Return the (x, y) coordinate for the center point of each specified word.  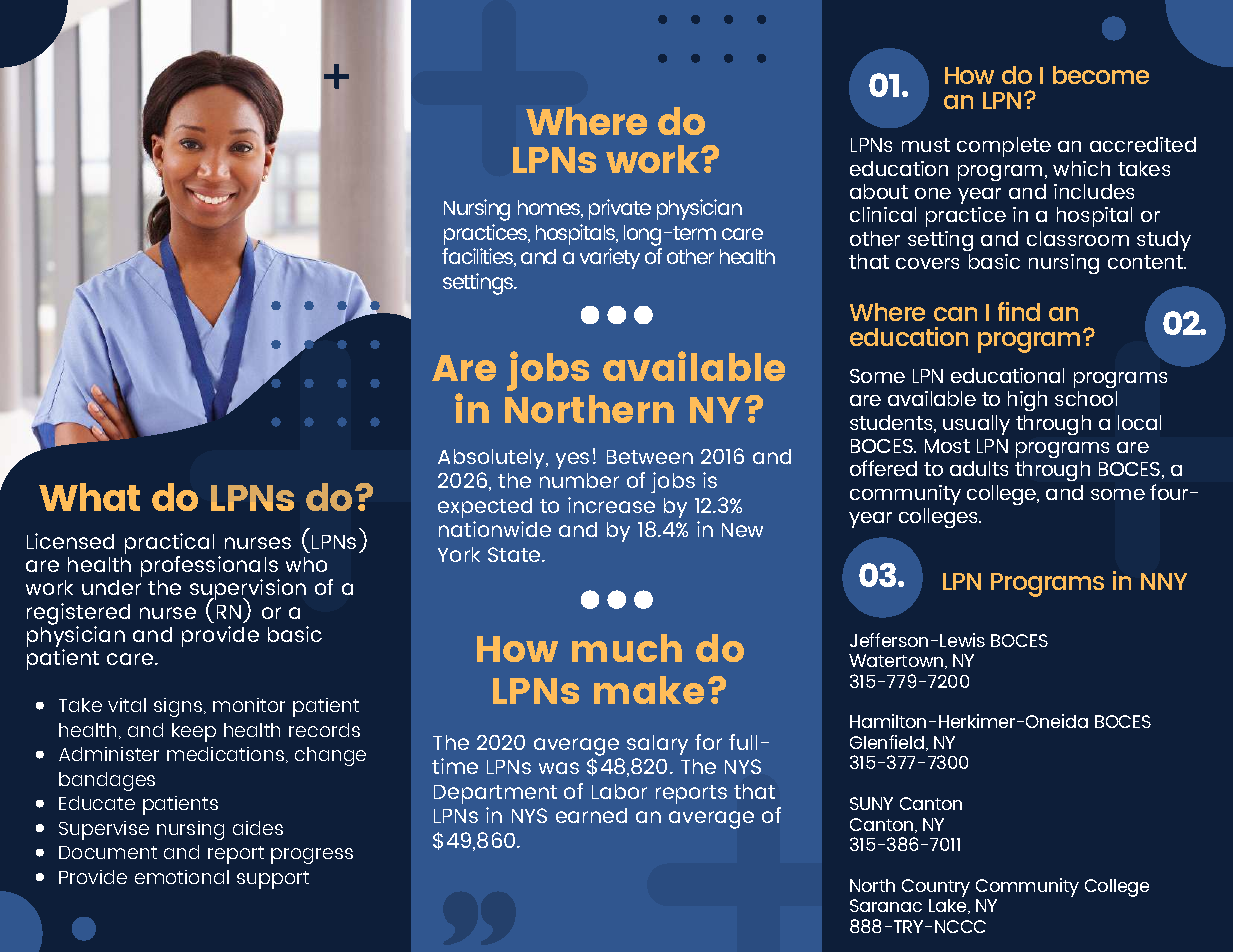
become (1101, 75)
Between (650, 457)
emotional (182, 877)
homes (550, 209)
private (620, 209)
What (89, 497)
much (627, 648)
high (1027, 401)
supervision (248, 591)
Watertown (897, 661)
